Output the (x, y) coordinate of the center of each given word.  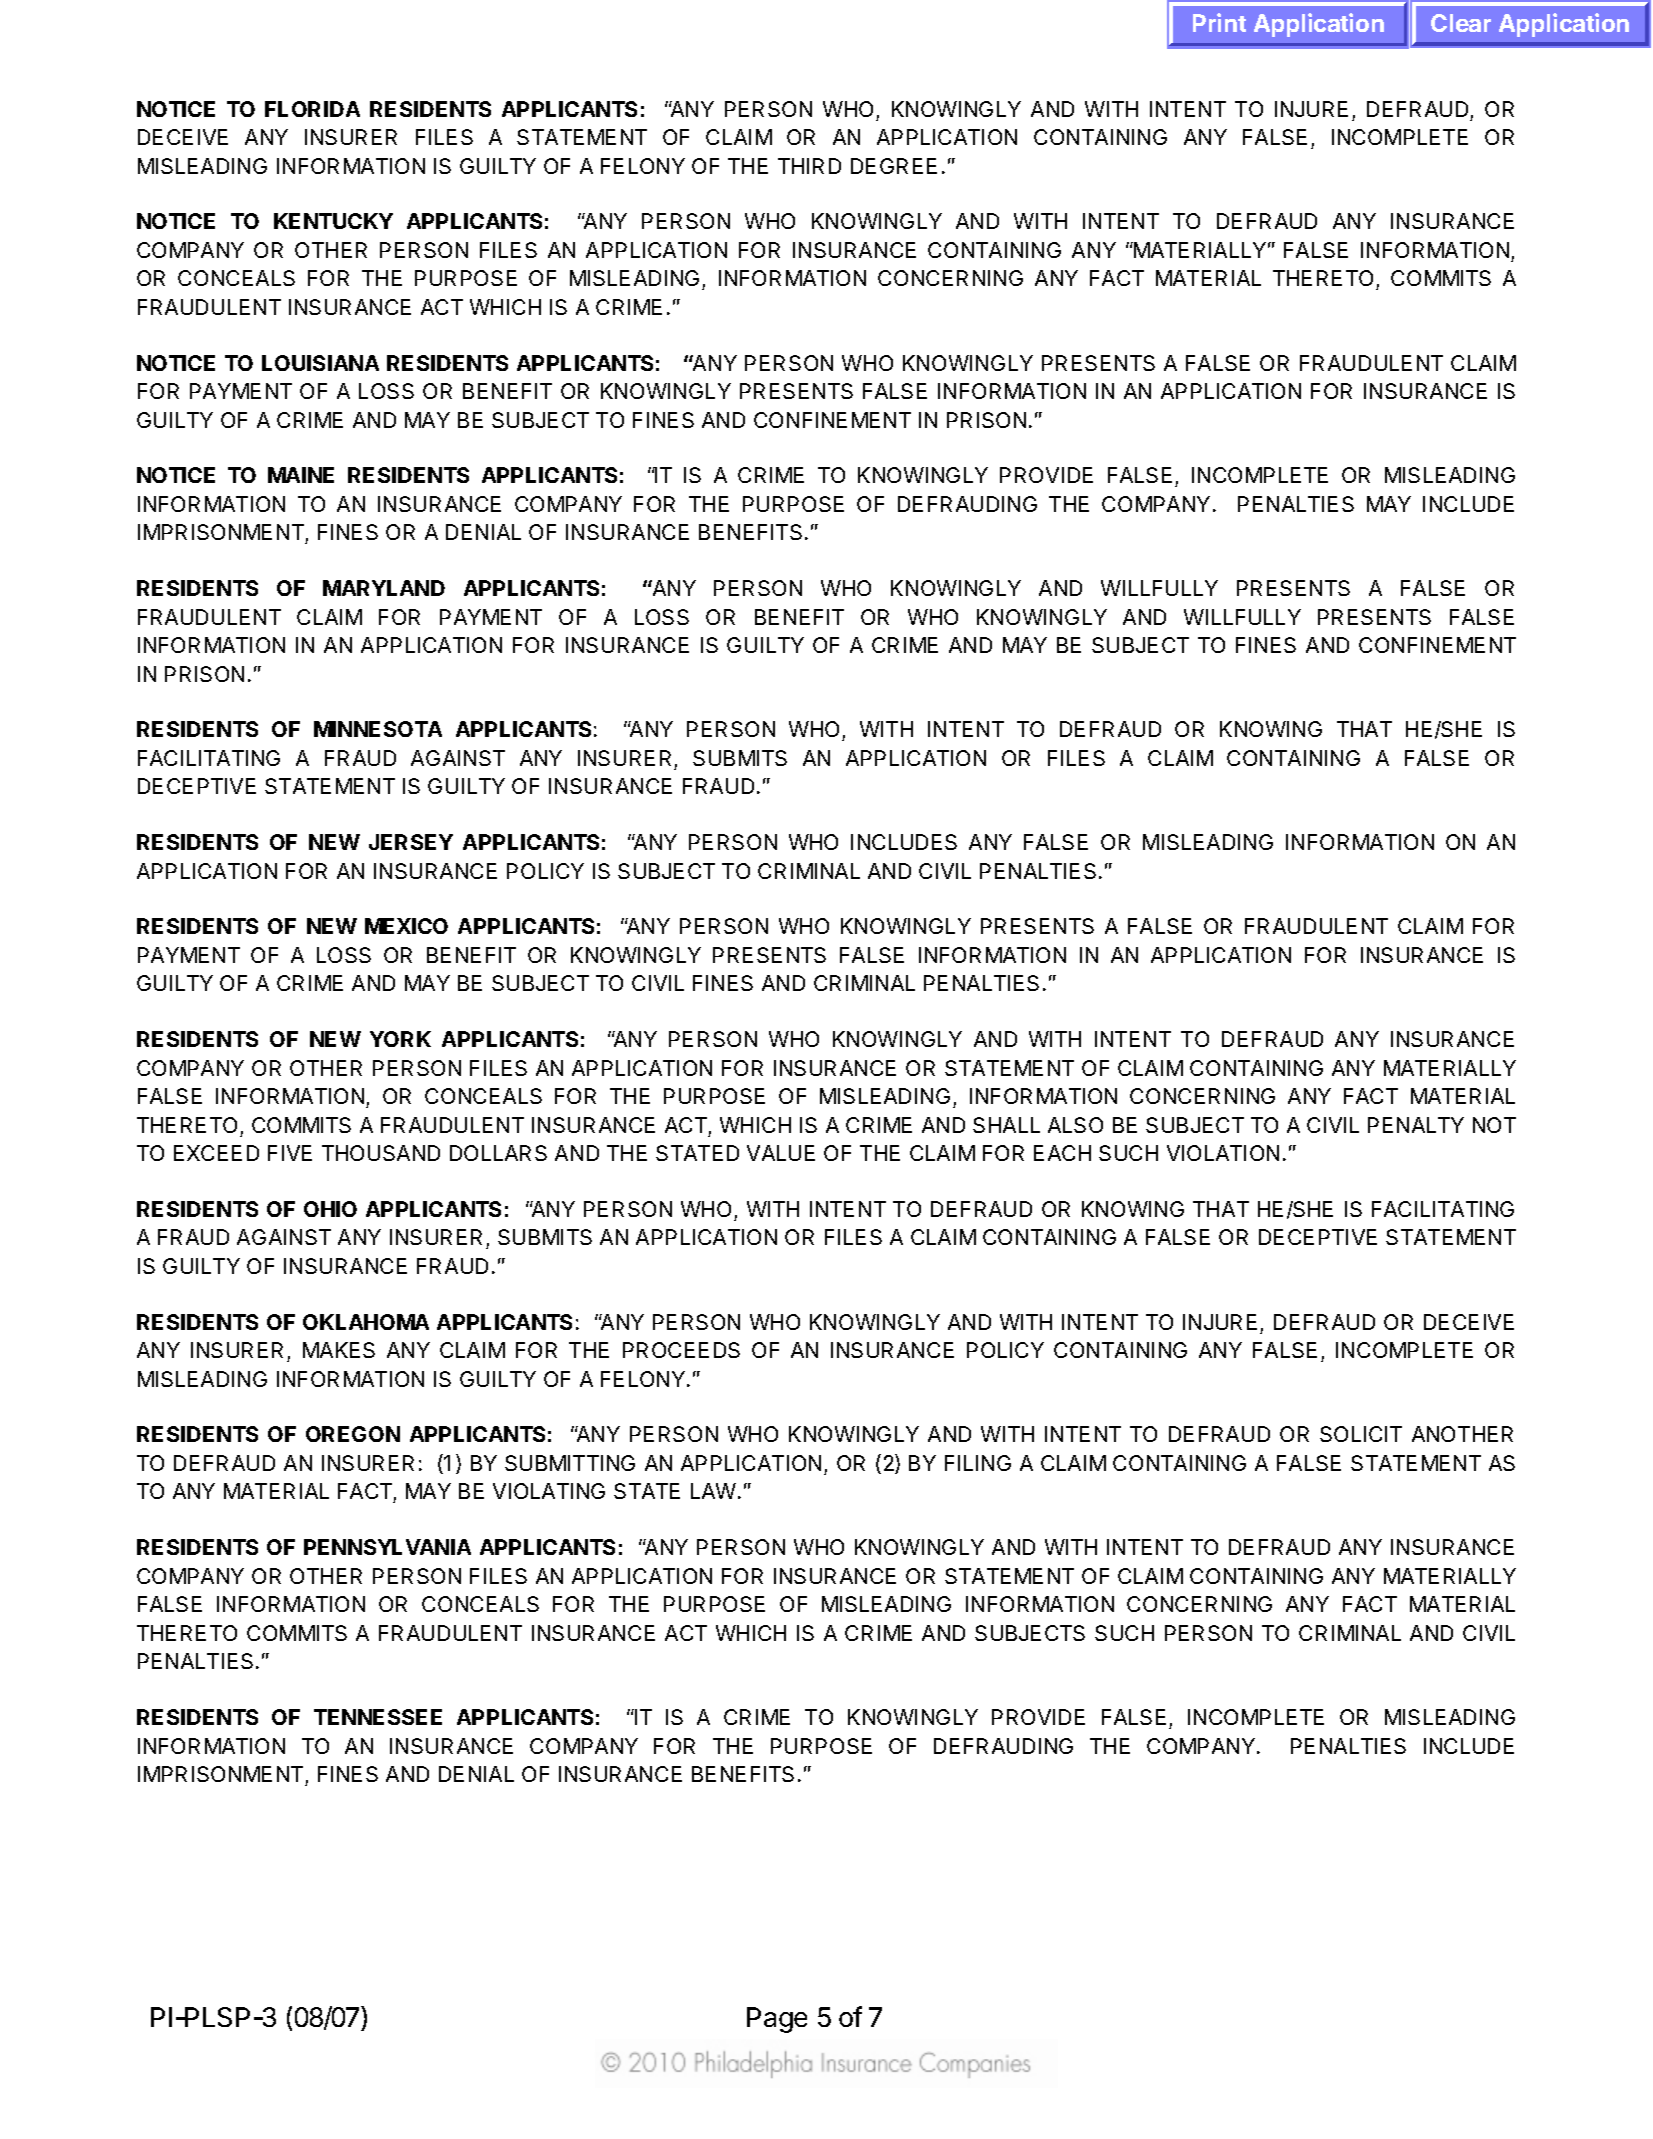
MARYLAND (384, 588)
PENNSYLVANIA (387, 1547)
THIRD (809, 166)
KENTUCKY (333, 221)
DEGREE (894, 166)
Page (777, 2020)
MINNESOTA (378, 729)
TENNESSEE (378, 1717)
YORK (400, 1039)
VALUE (781, 1153)
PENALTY (1416, 1125)
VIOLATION (1223, 1153)
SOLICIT (1361, 1434)
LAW (713, 1491)
